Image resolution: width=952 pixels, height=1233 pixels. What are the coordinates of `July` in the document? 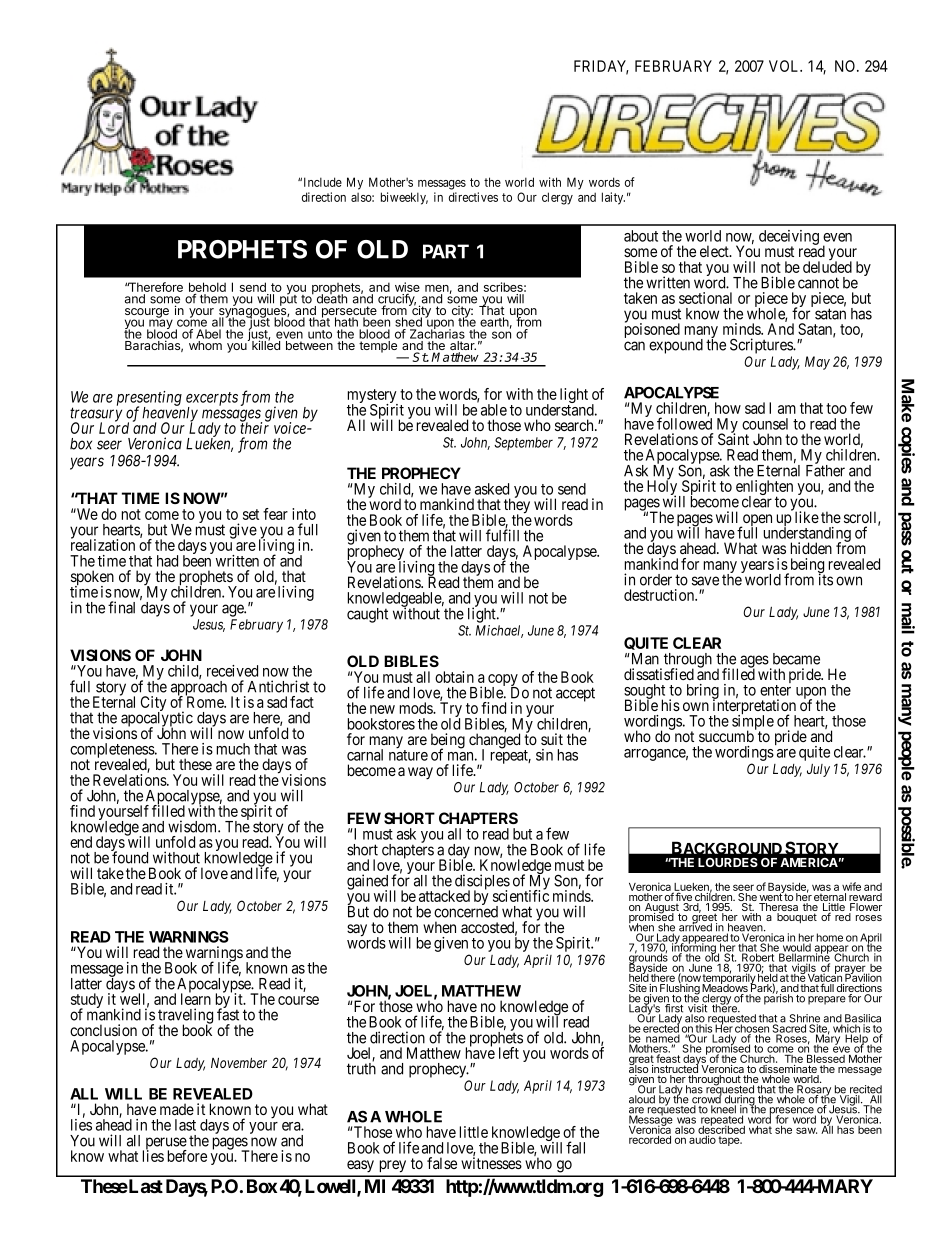 It's located at (818, 770).
